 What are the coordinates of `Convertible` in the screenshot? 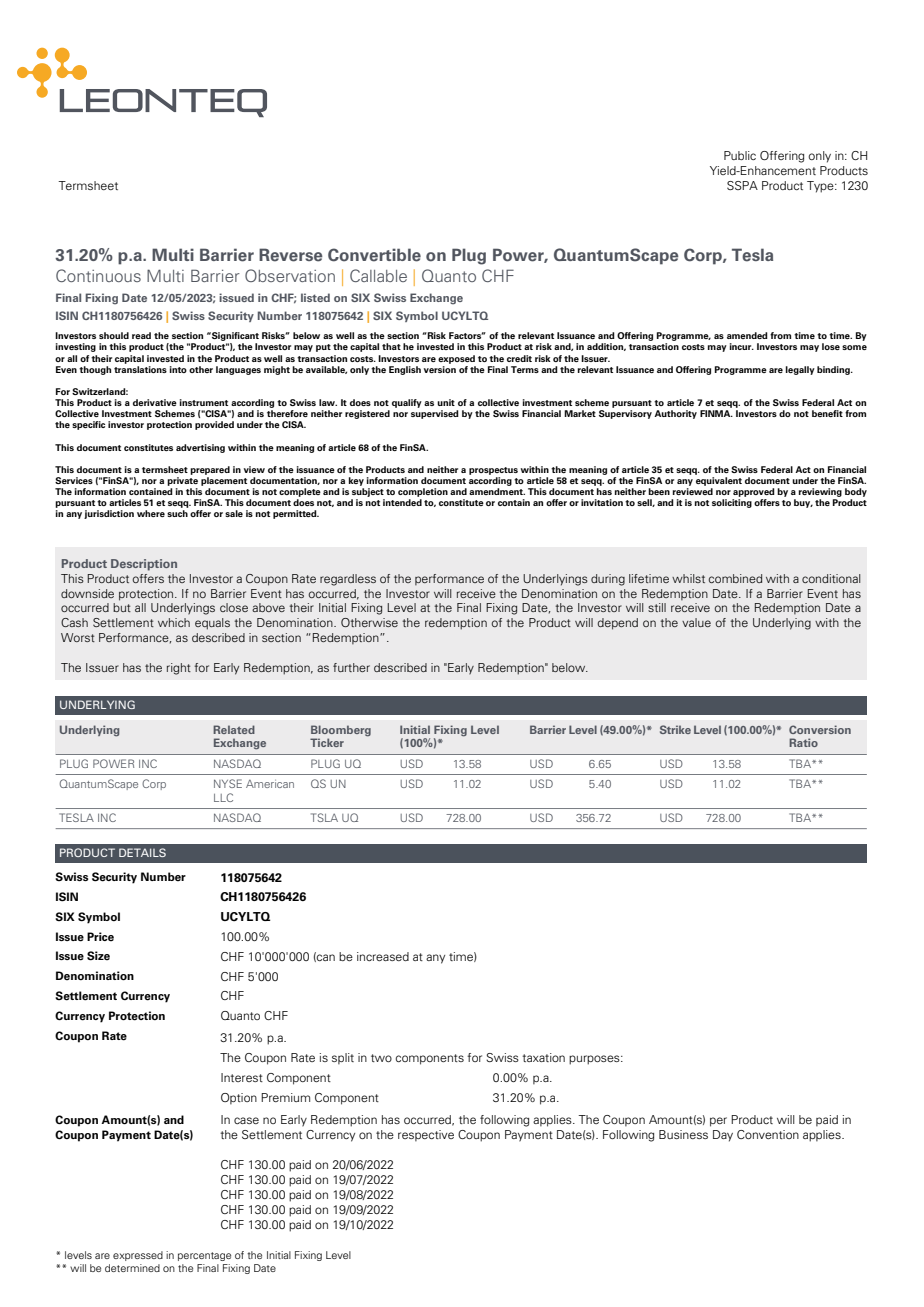 It's located at (374, 255).
